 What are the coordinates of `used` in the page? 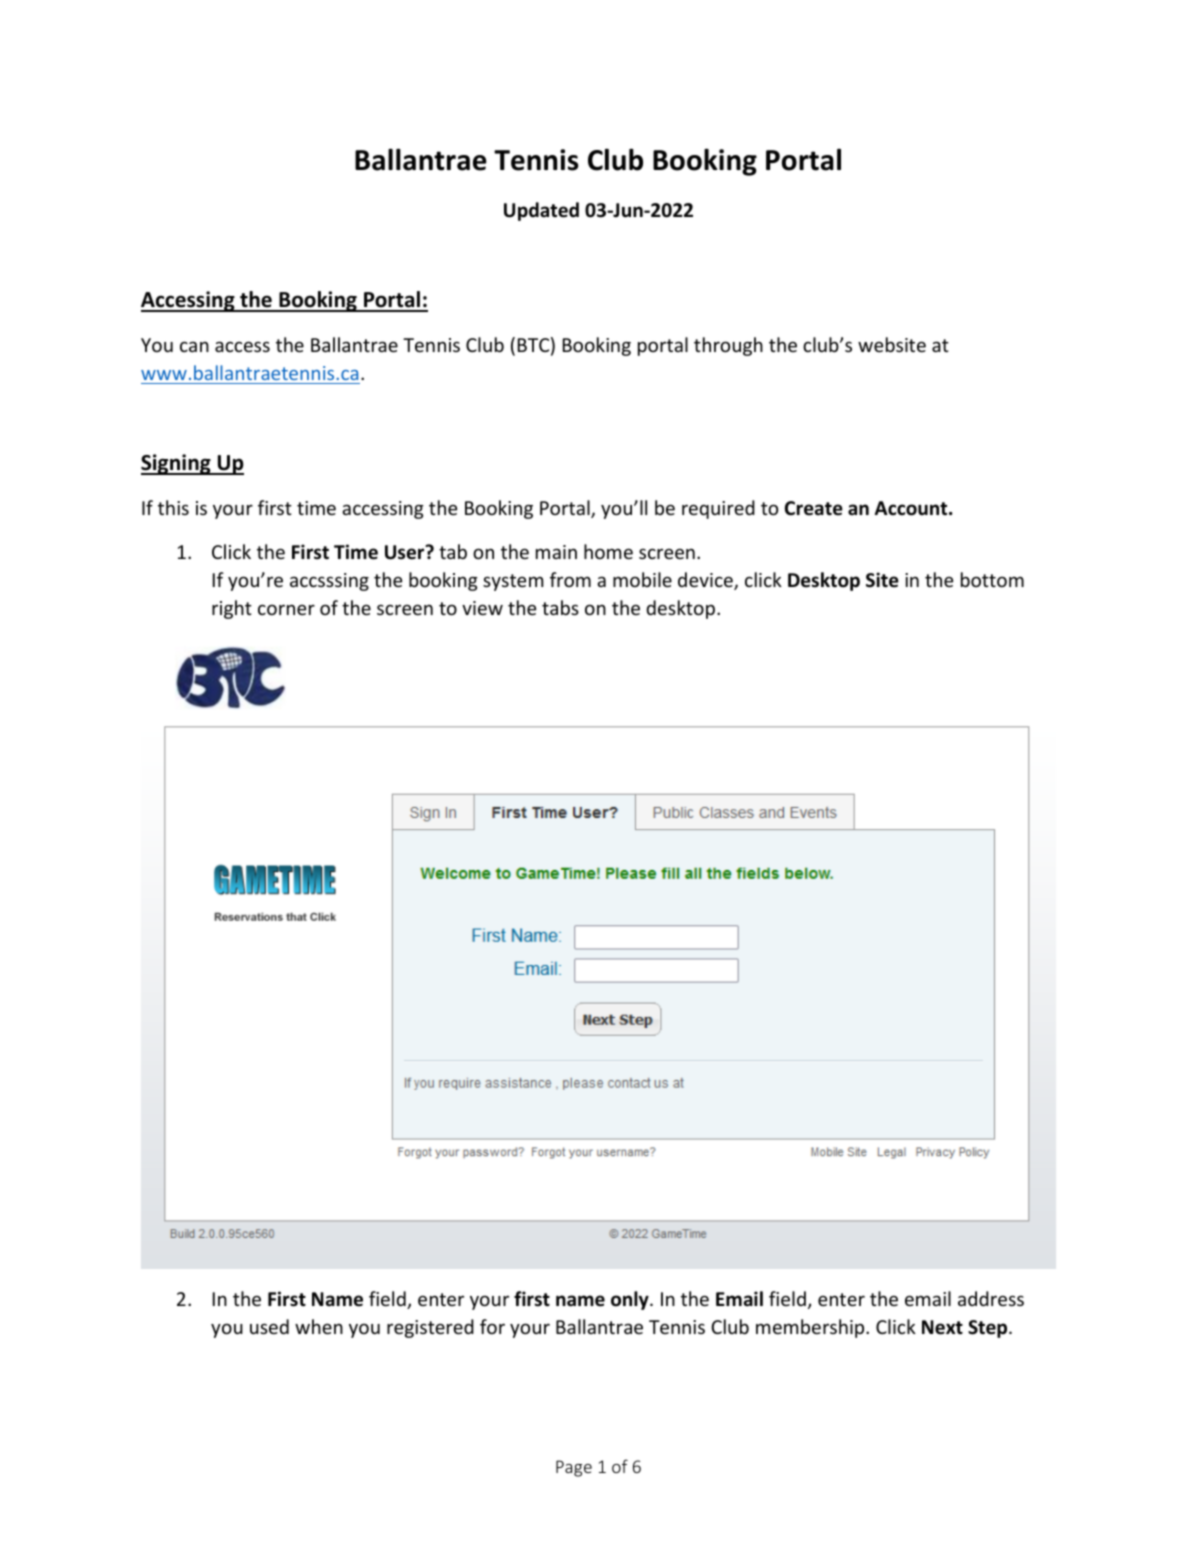 It's located at (269, 1326).
